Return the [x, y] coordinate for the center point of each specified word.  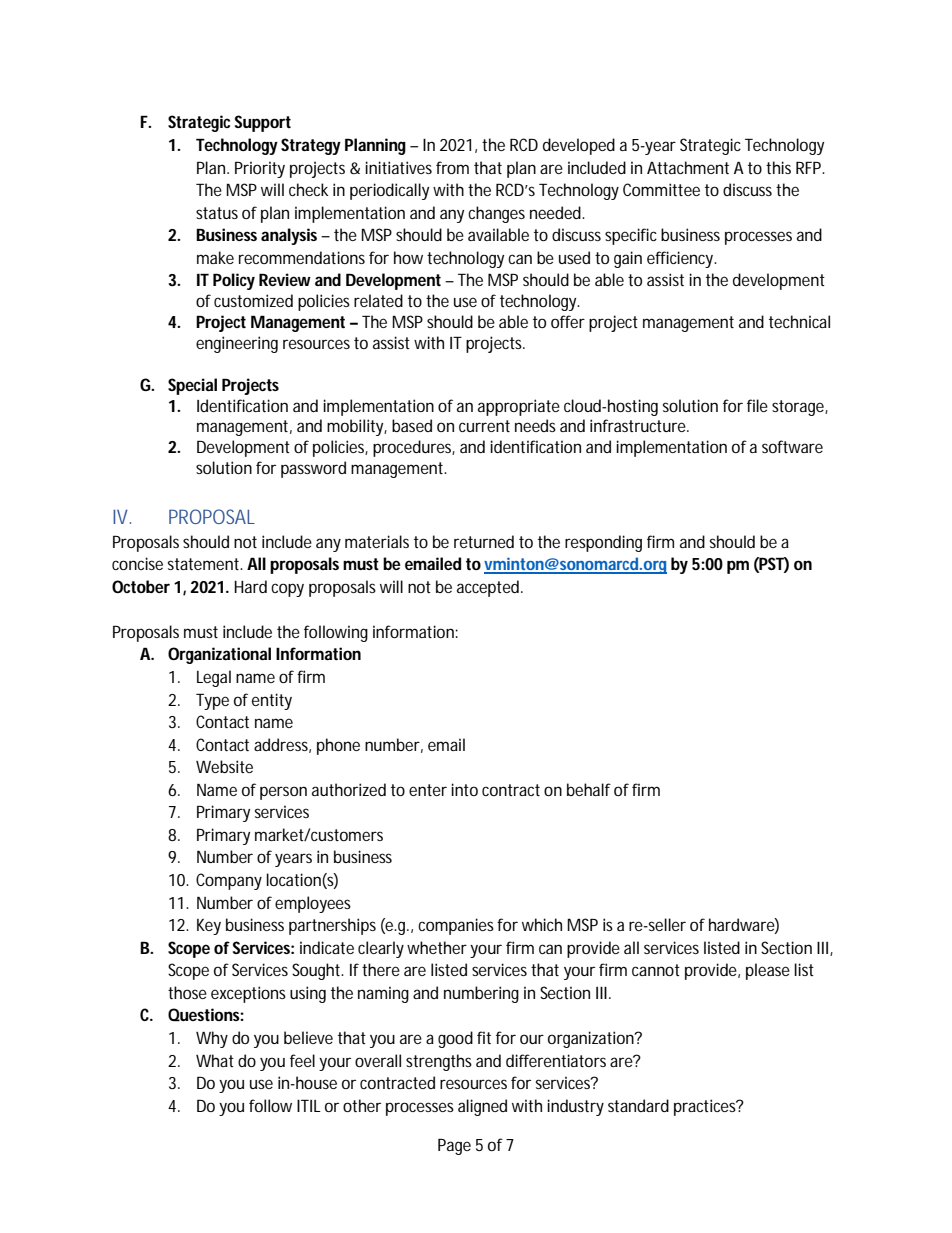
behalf [589, 789]
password [313, 469]
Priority [260, 169]
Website [224, 766]
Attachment [688, 167]
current [484, 426]
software [792, 446]
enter [428, 790]
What [215, 1060]
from [452, 167]
